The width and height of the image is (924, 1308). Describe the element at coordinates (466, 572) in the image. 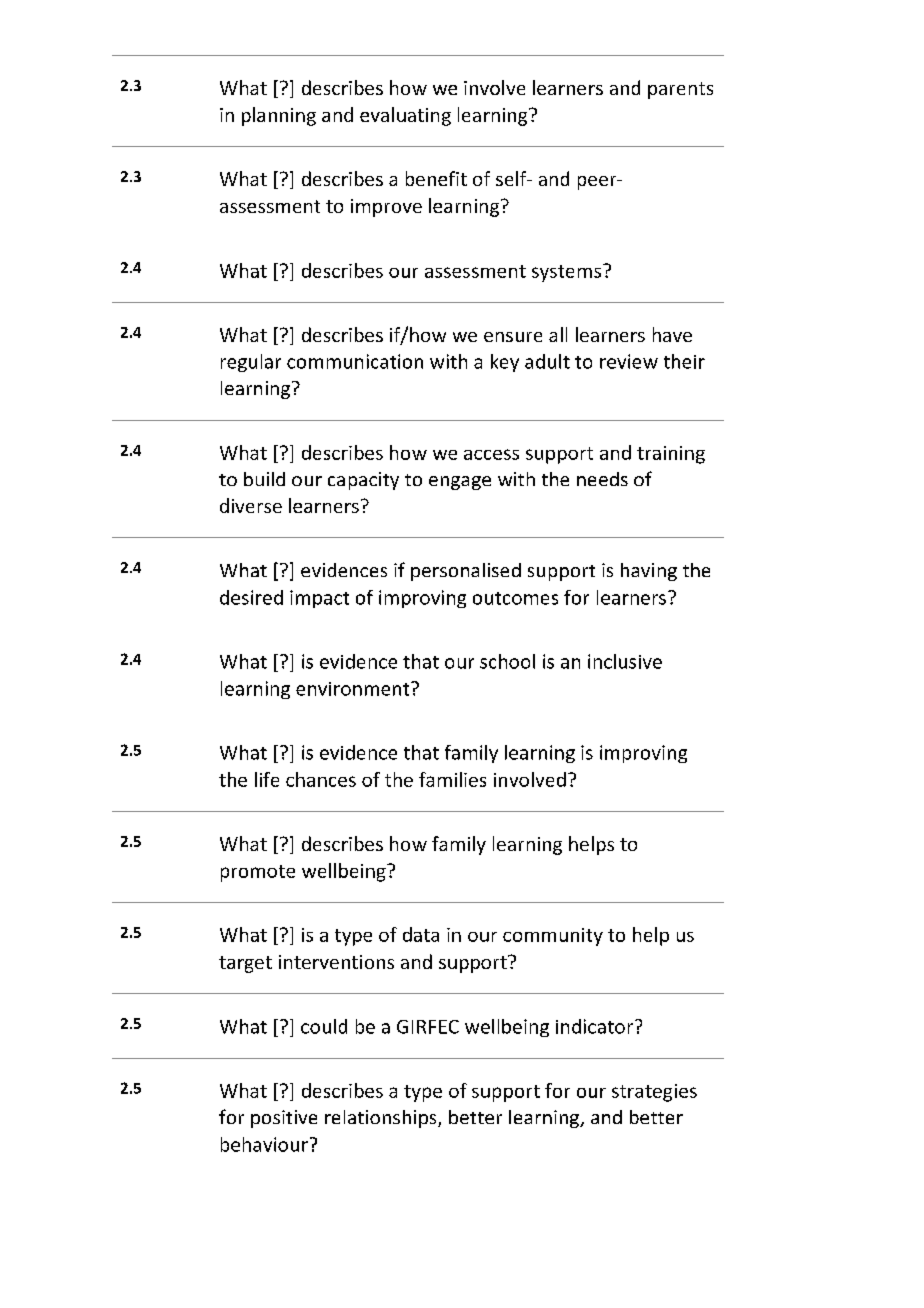

I see `personalised` at that location.
